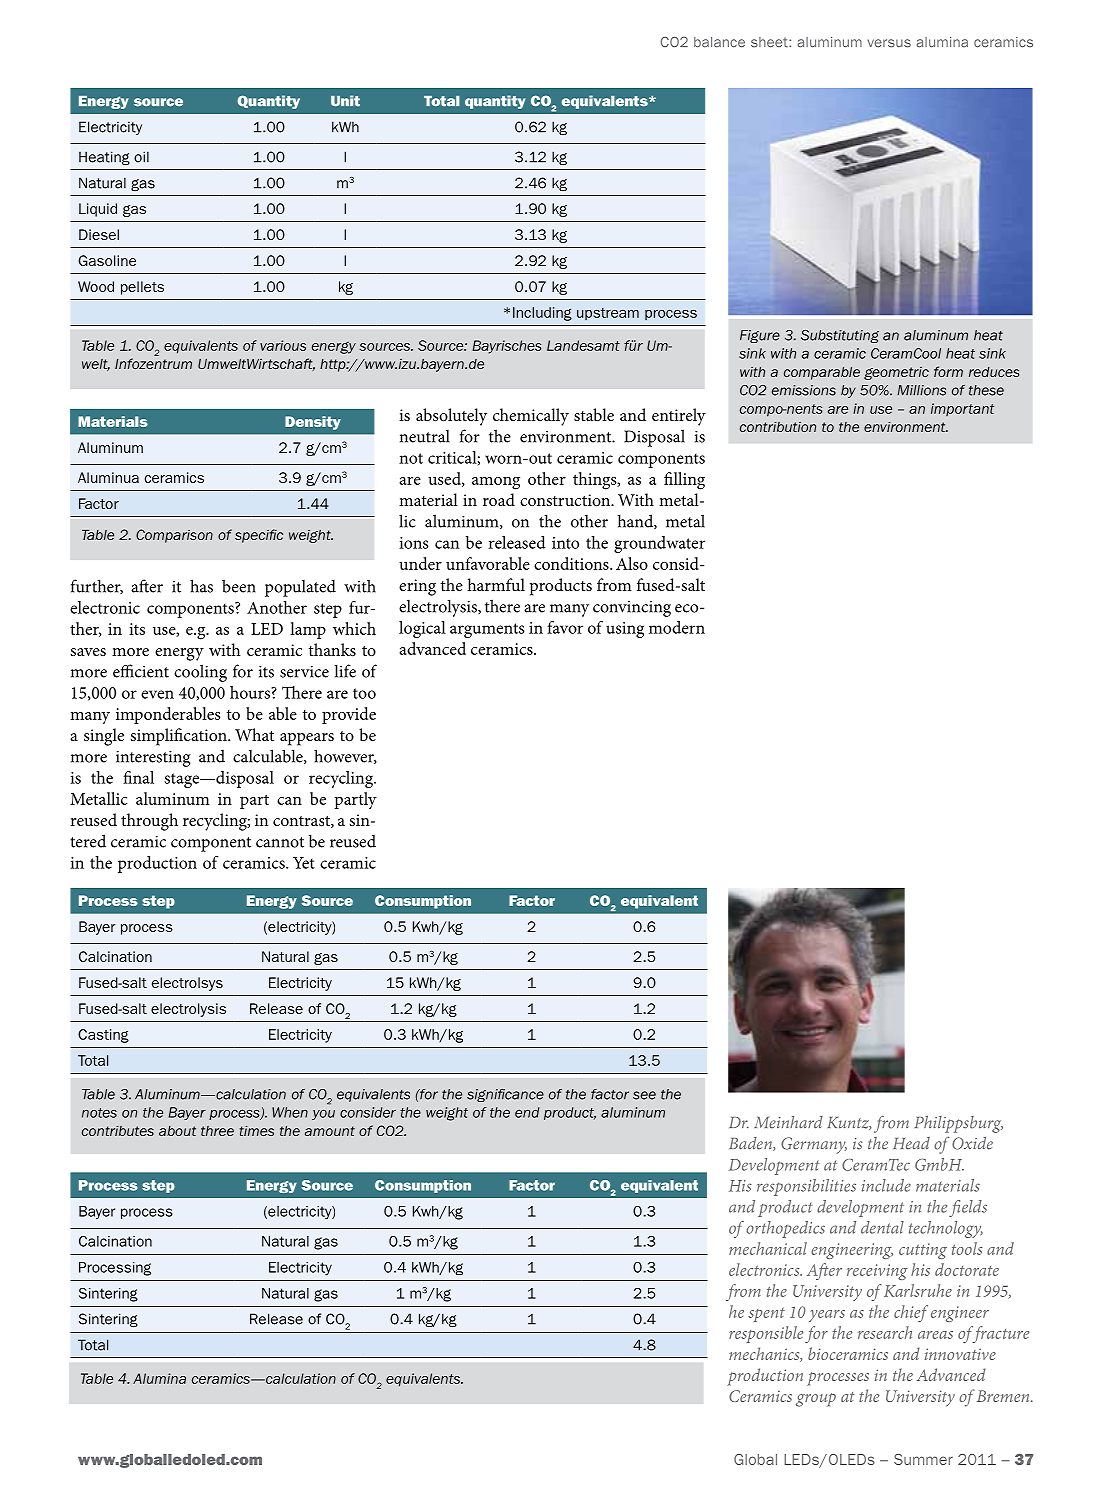 This screenshot has width=1102, height=1492. Describe the element at coordinates (889, 43) in the screenshot. I see `versus` at that location.
